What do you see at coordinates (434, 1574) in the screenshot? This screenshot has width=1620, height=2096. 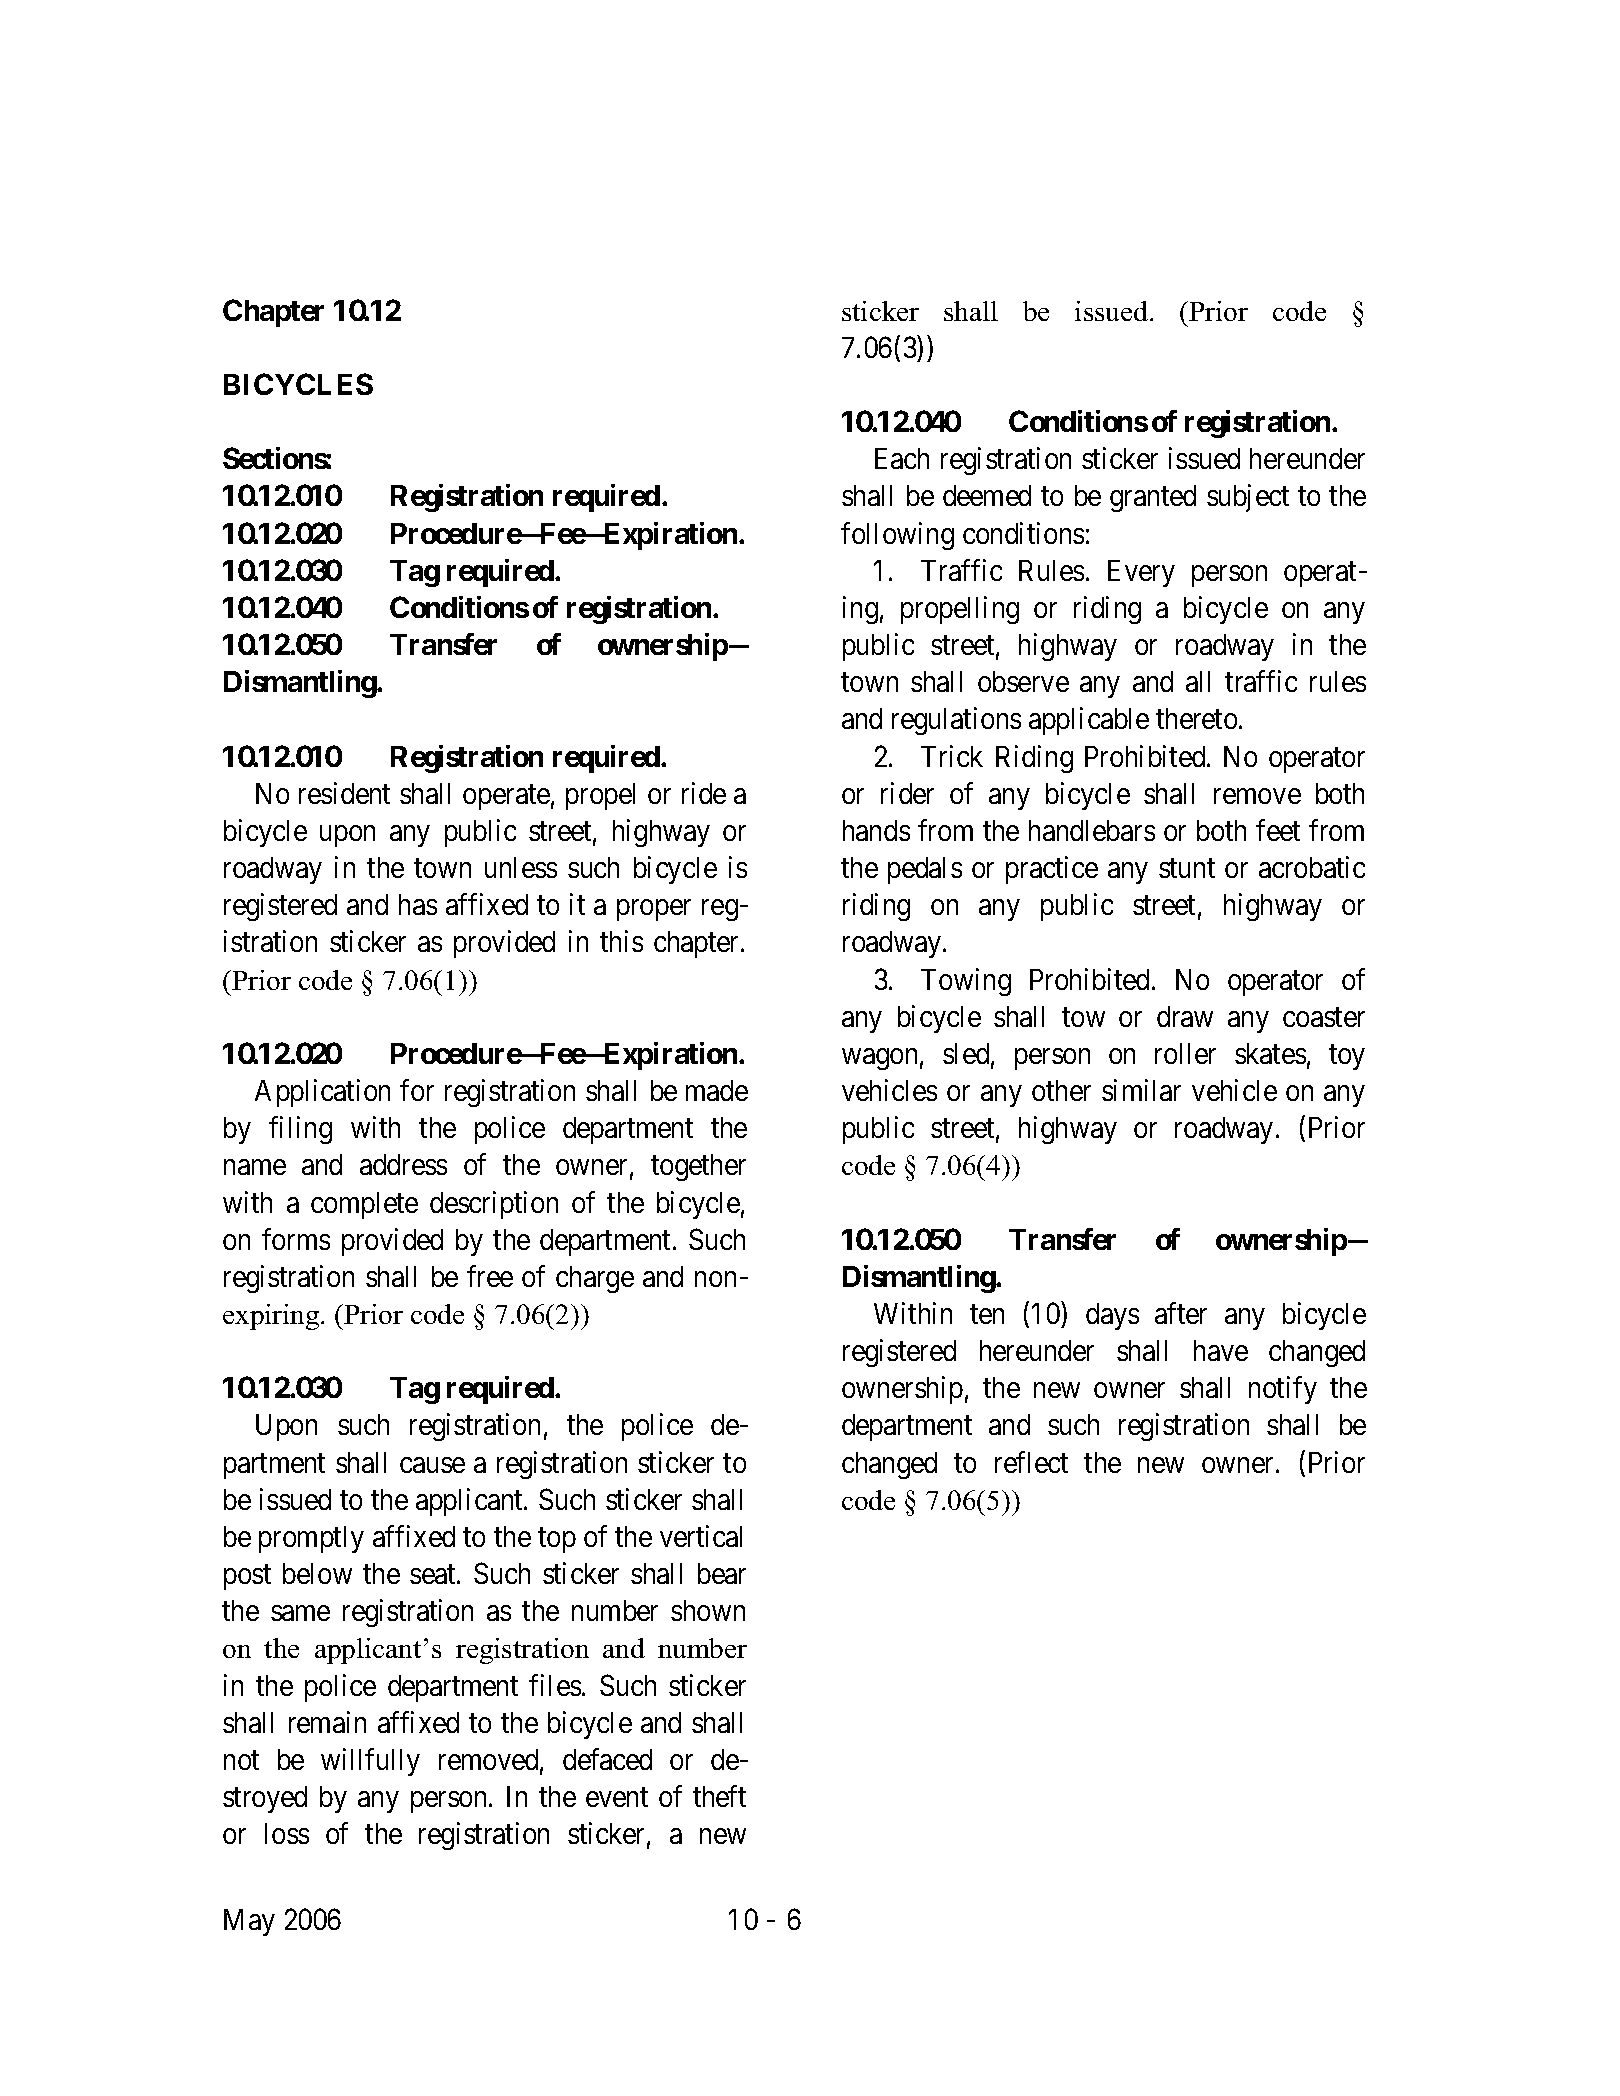 I see `seat` at bounding box center [434, 1574].
